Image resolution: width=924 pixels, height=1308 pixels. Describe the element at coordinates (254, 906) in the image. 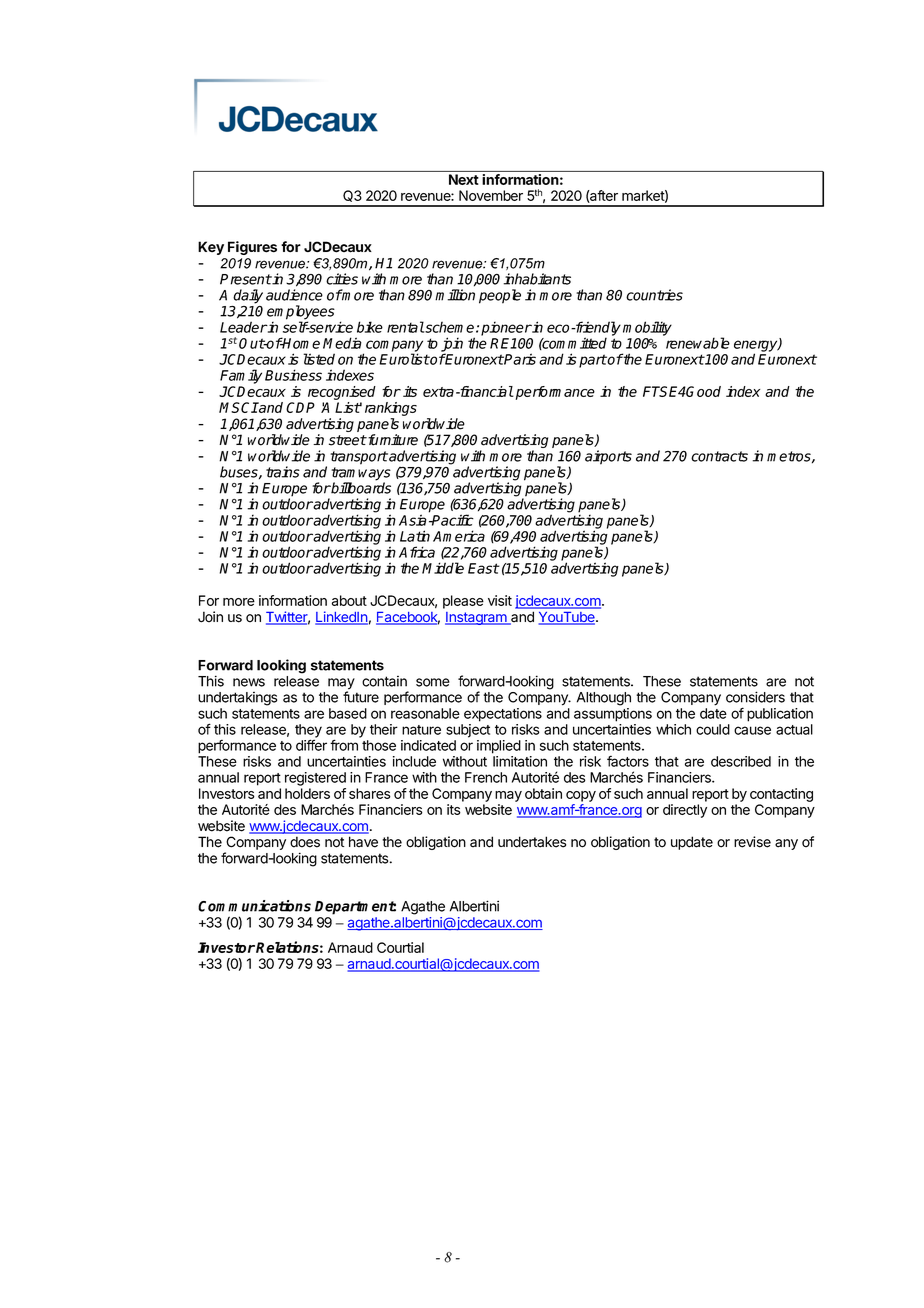

I see `Communications` at that location.
